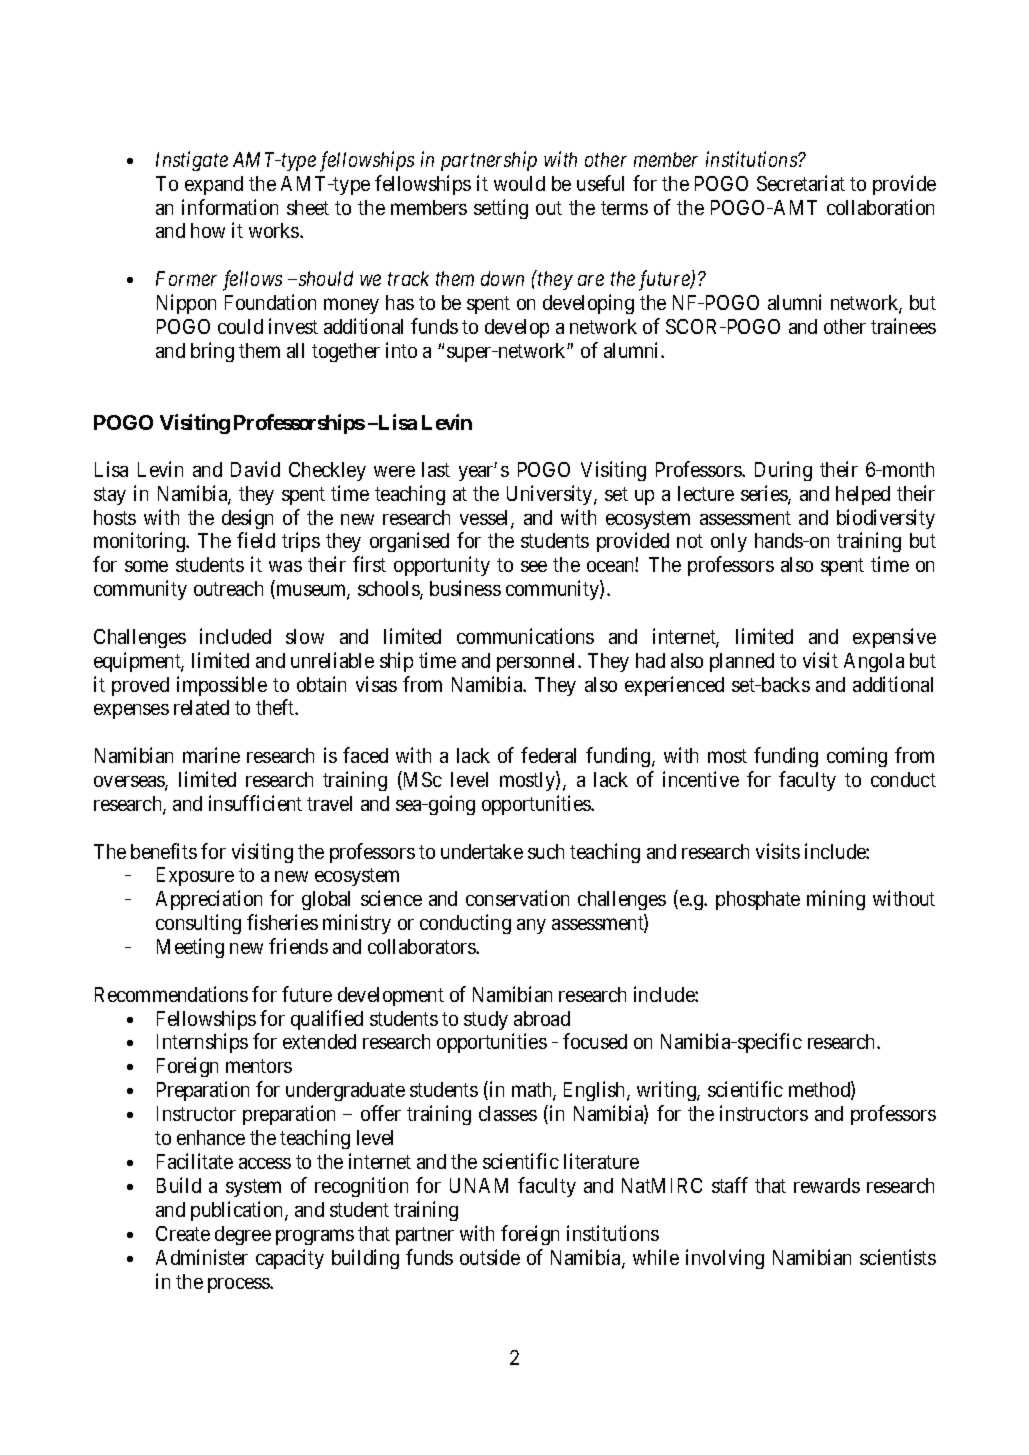 The width and height of the image is (1029, 1455). I want to click on Secretariat, so click(801, 183).
